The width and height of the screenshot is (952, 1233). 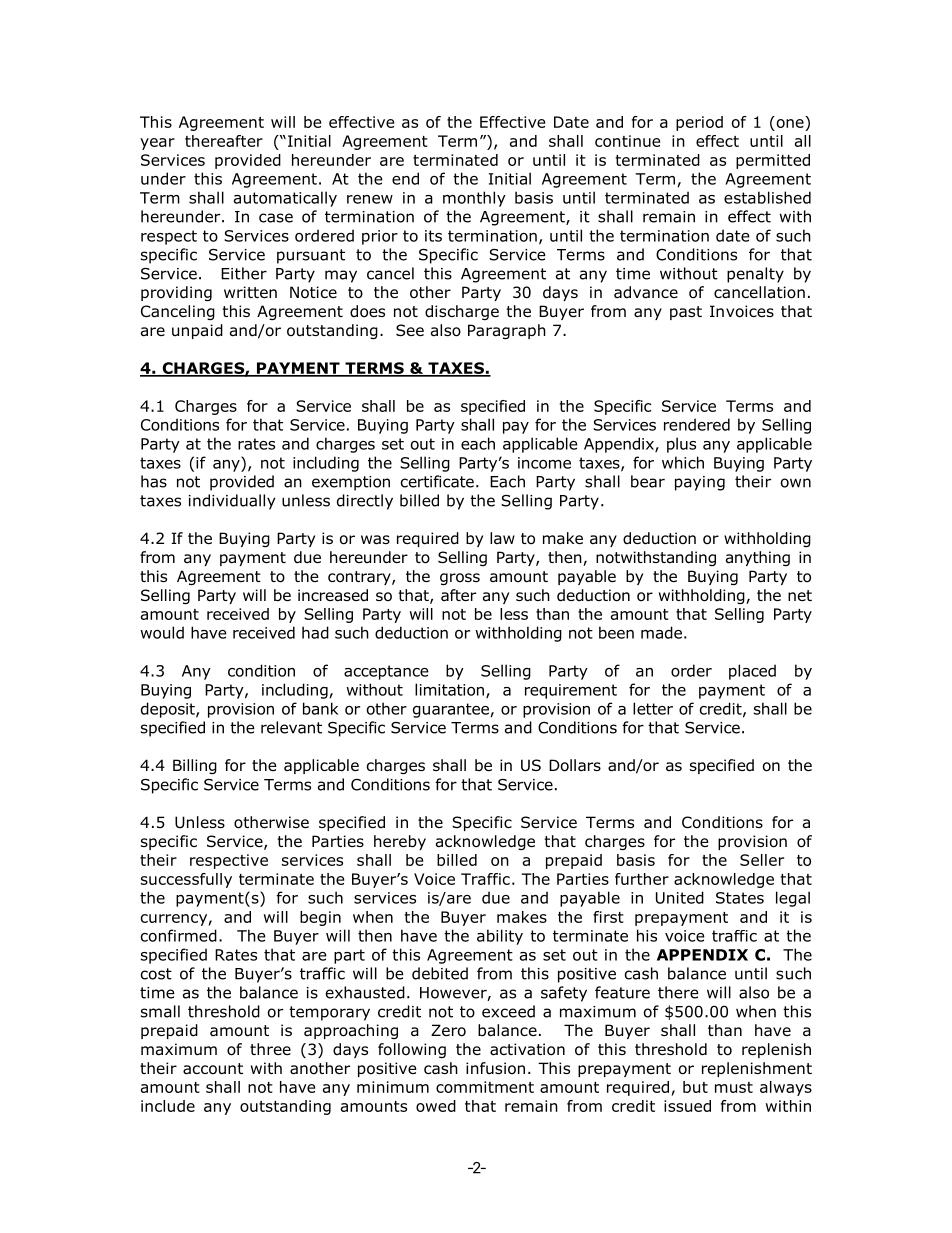 What do you see at coordinates (502, 538) in the screenshot?
I see `law` at bounding box center [502, 538].
